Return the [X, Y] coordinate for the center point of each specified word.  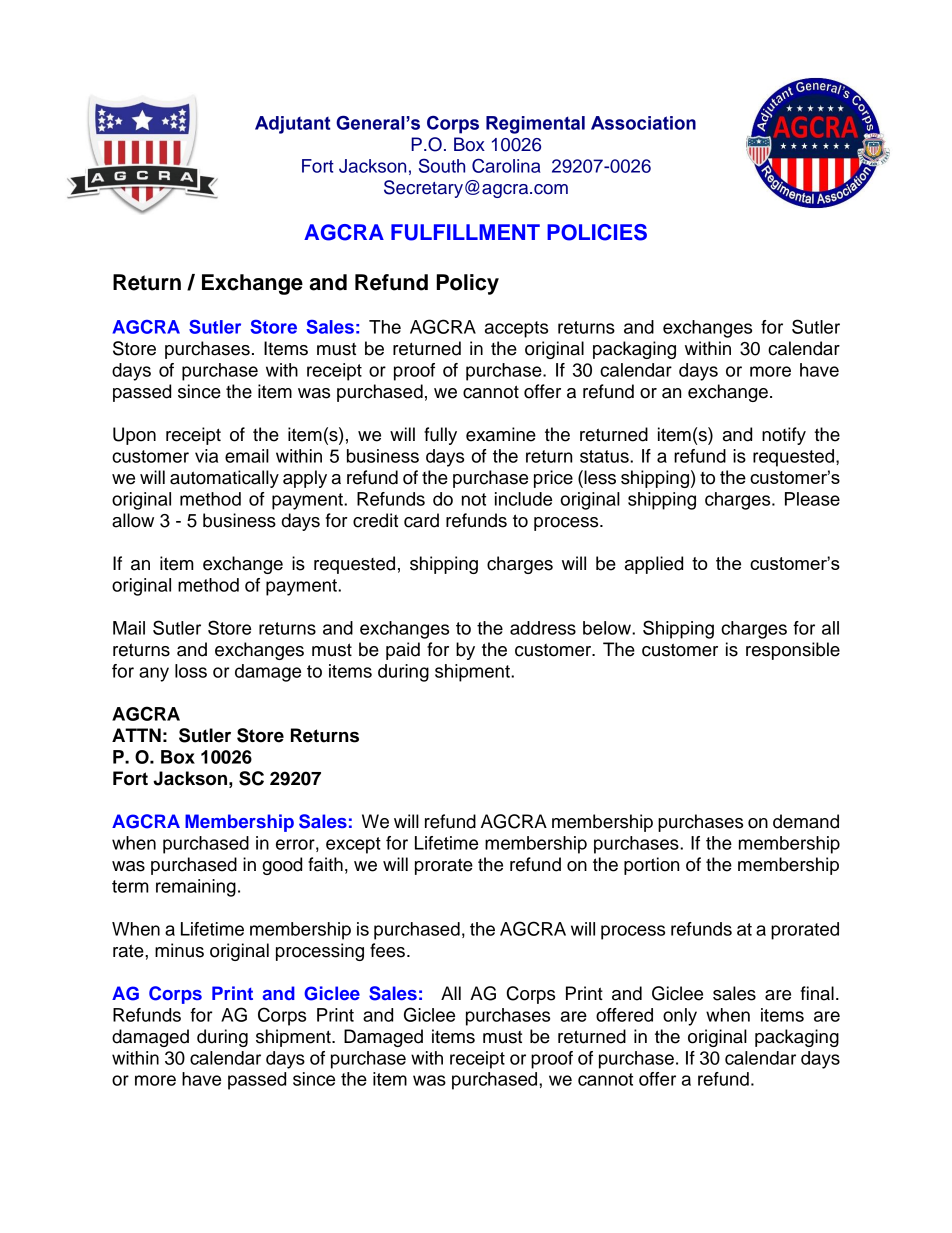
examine [501, 434]
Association [643, 123]
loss [191, 671]
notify [784, 436]
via [206, 456]
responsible [793, 651]
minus [179, 950]
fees [387, 950]
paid [403, 651]
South [442, 165]
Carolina [506, 165]
